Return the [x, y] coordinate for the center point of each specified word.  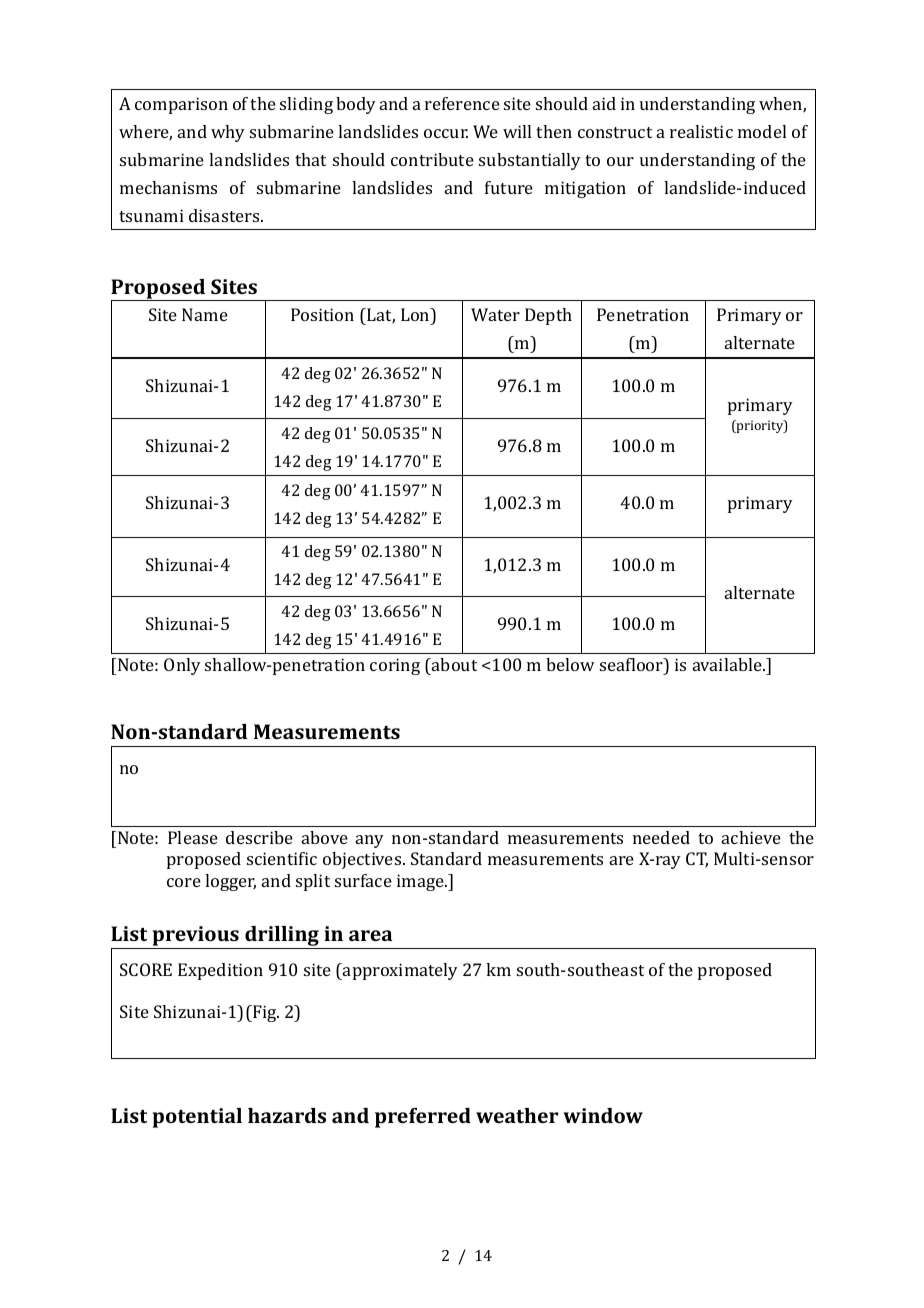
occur [446, 133]
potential [197, 1118]
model [762, 131]
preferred [423, 1118]
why [228, 133]
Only [182, 666]
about [453, 664]
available [728, 664]
